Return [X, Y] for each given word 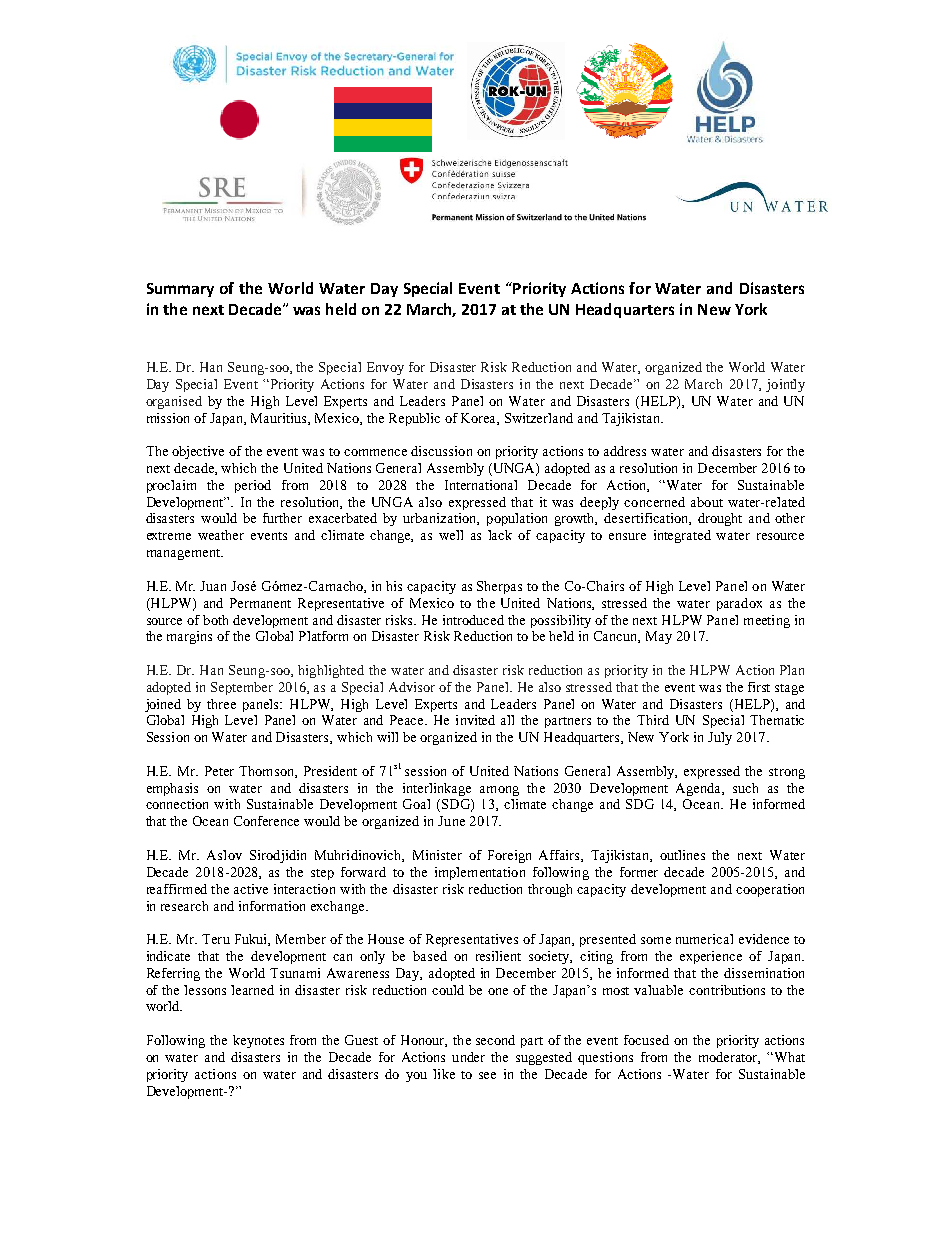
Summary [180, 290]
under [468, 1057]
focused [646, 1040]
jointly [785, 385]
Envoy [385, 368]
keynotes [258, 1041]
